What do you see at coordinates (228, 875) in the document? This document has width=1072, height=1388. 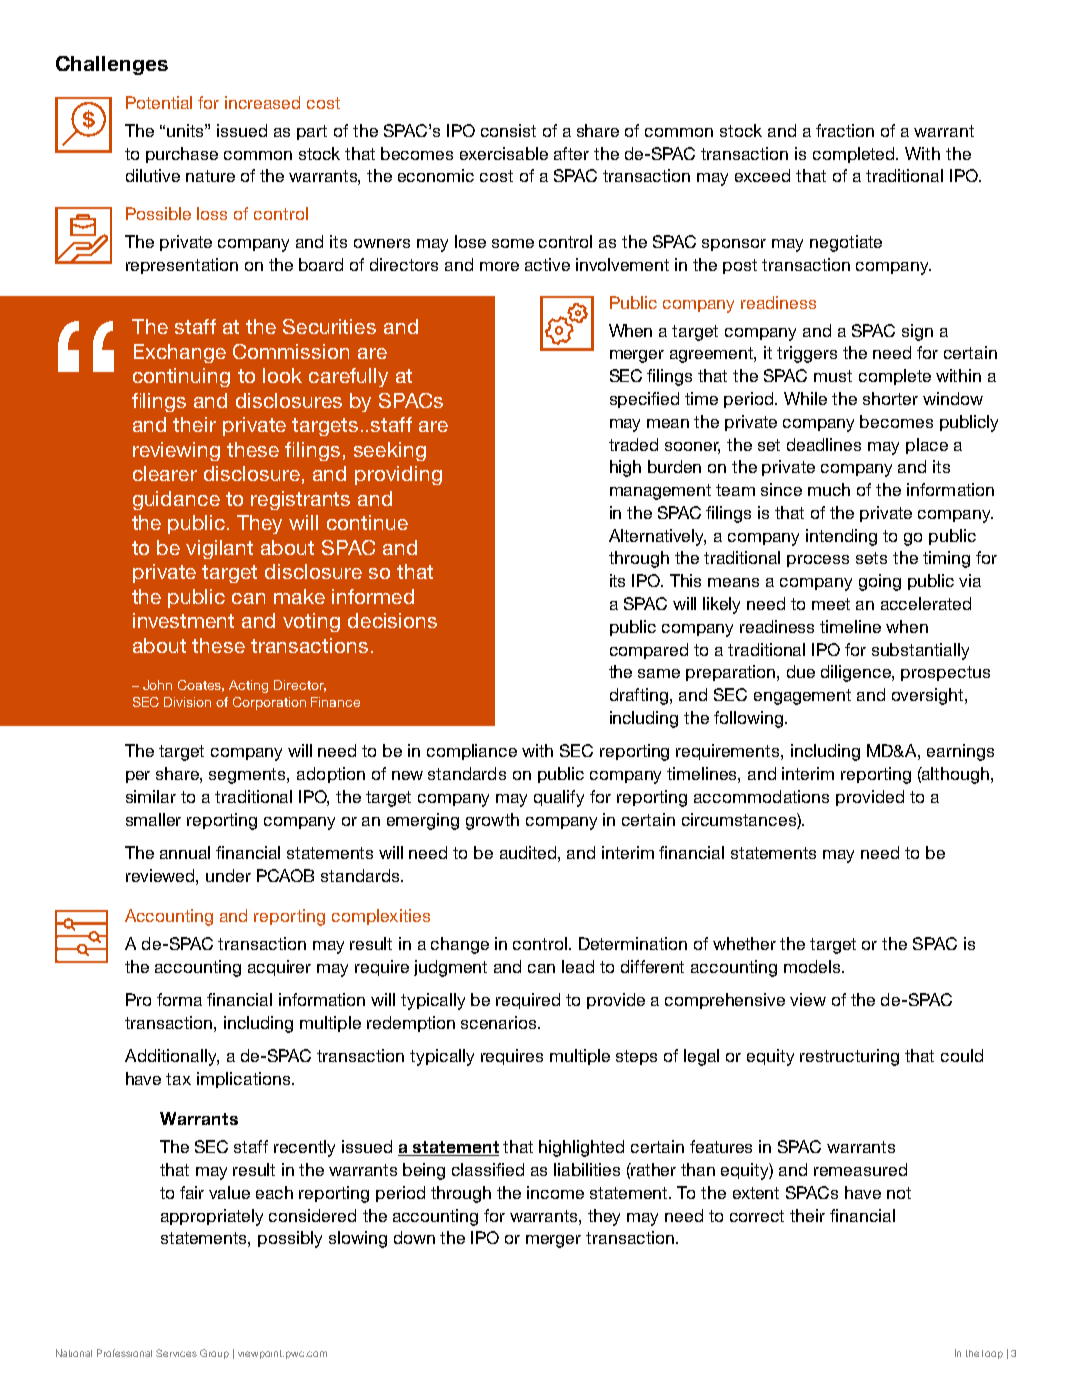 I see `under` at bounding box center [228, 875].
